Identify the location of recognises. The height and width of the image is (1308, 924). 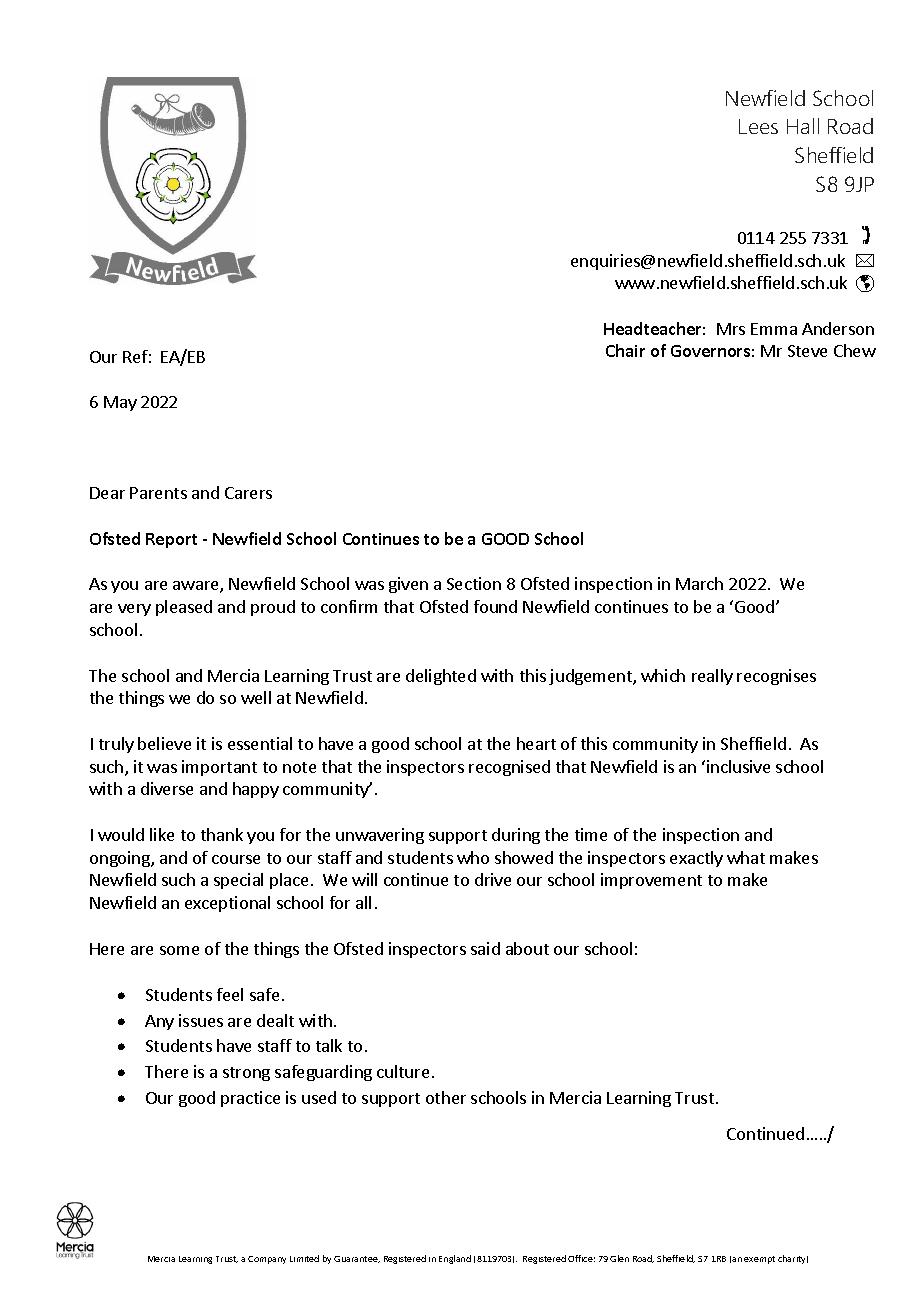
(776, 677).
